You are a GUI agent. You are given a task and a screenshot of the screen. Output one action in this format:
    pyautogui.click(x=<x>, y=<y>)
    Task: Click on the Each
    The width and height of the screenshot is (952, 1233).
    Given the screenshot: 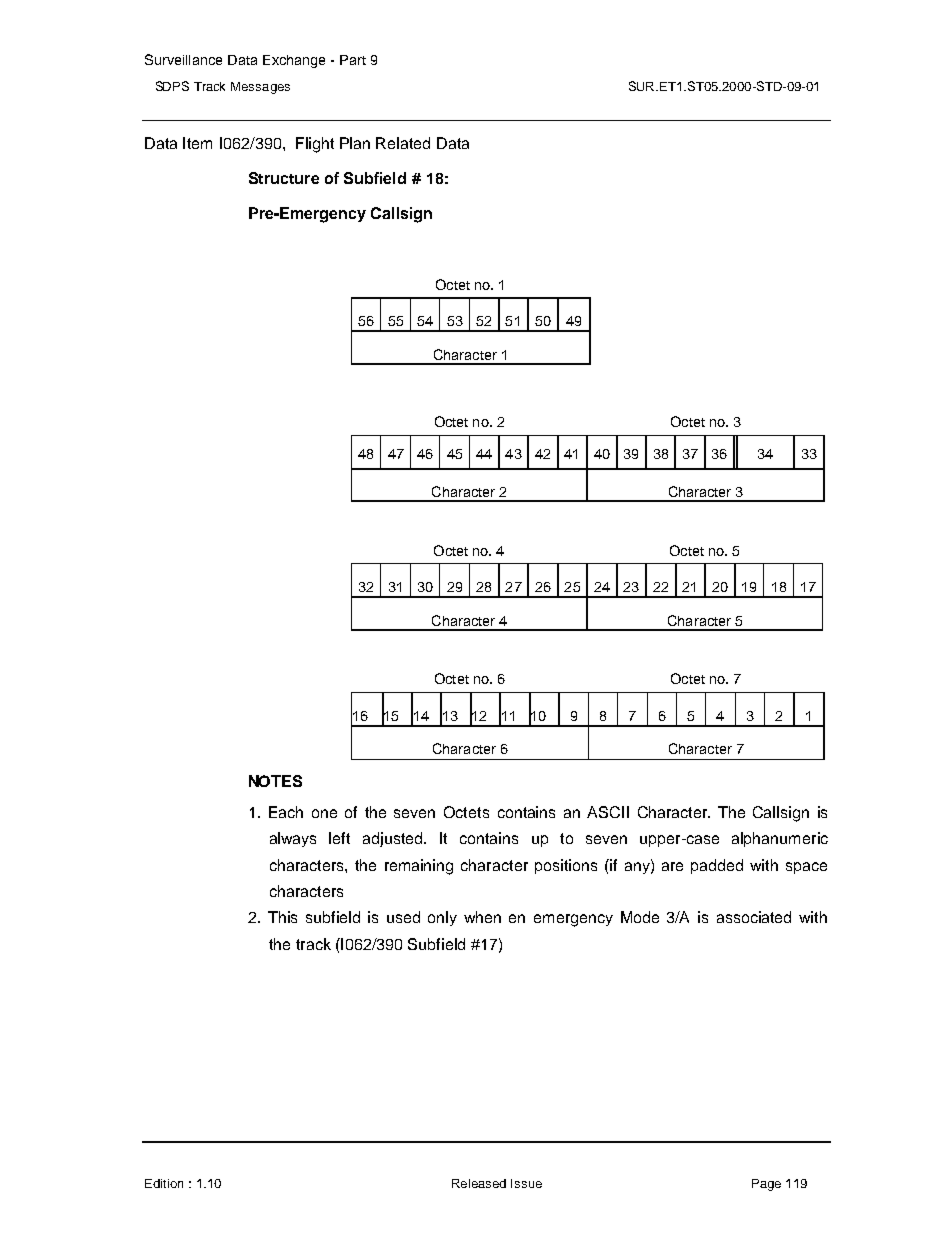 What is the action you would take?
    pyautogui.click(x=286, y=812)
